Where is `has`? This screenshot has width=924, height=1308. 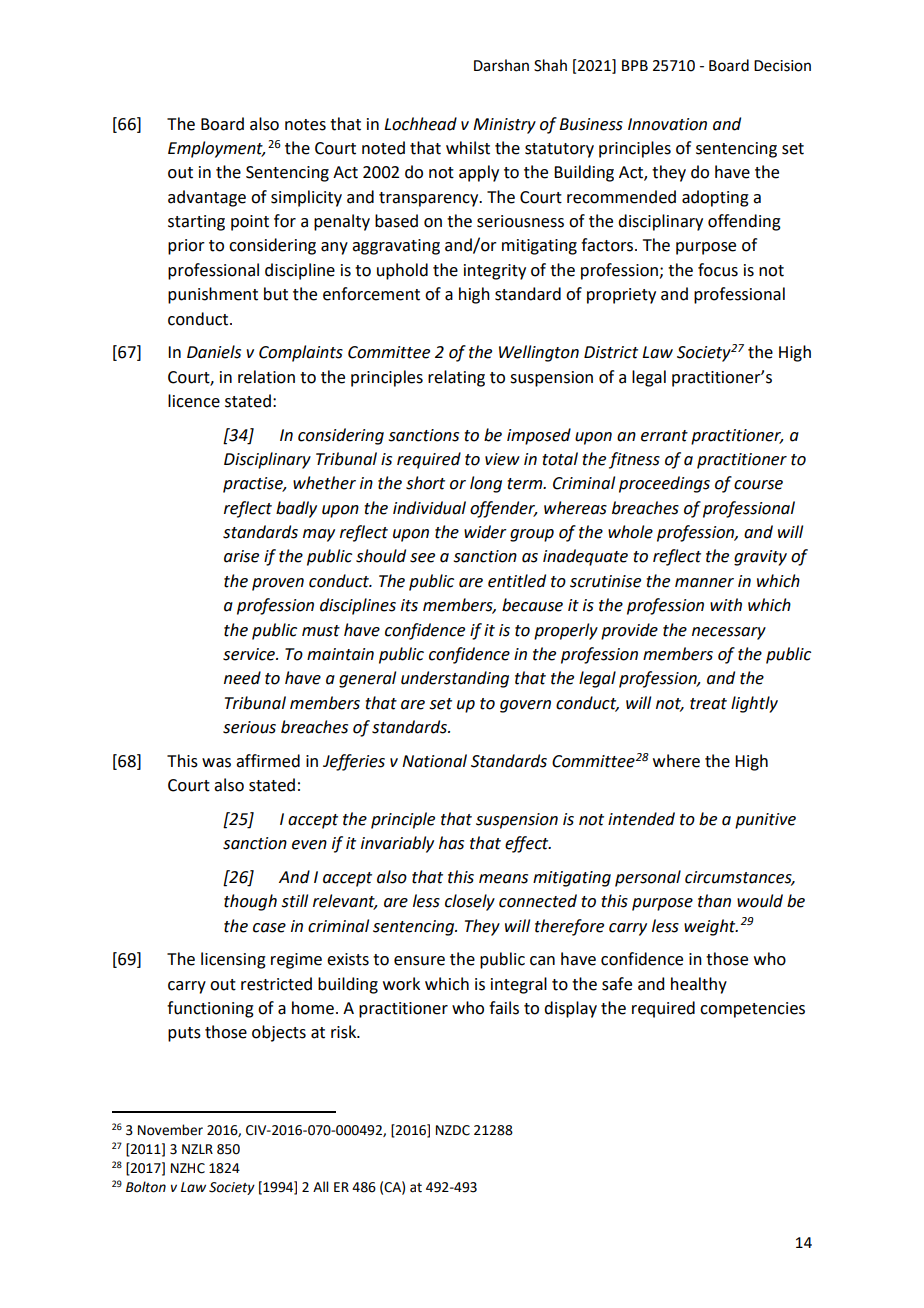
has is located at coordinates (451, 843).
